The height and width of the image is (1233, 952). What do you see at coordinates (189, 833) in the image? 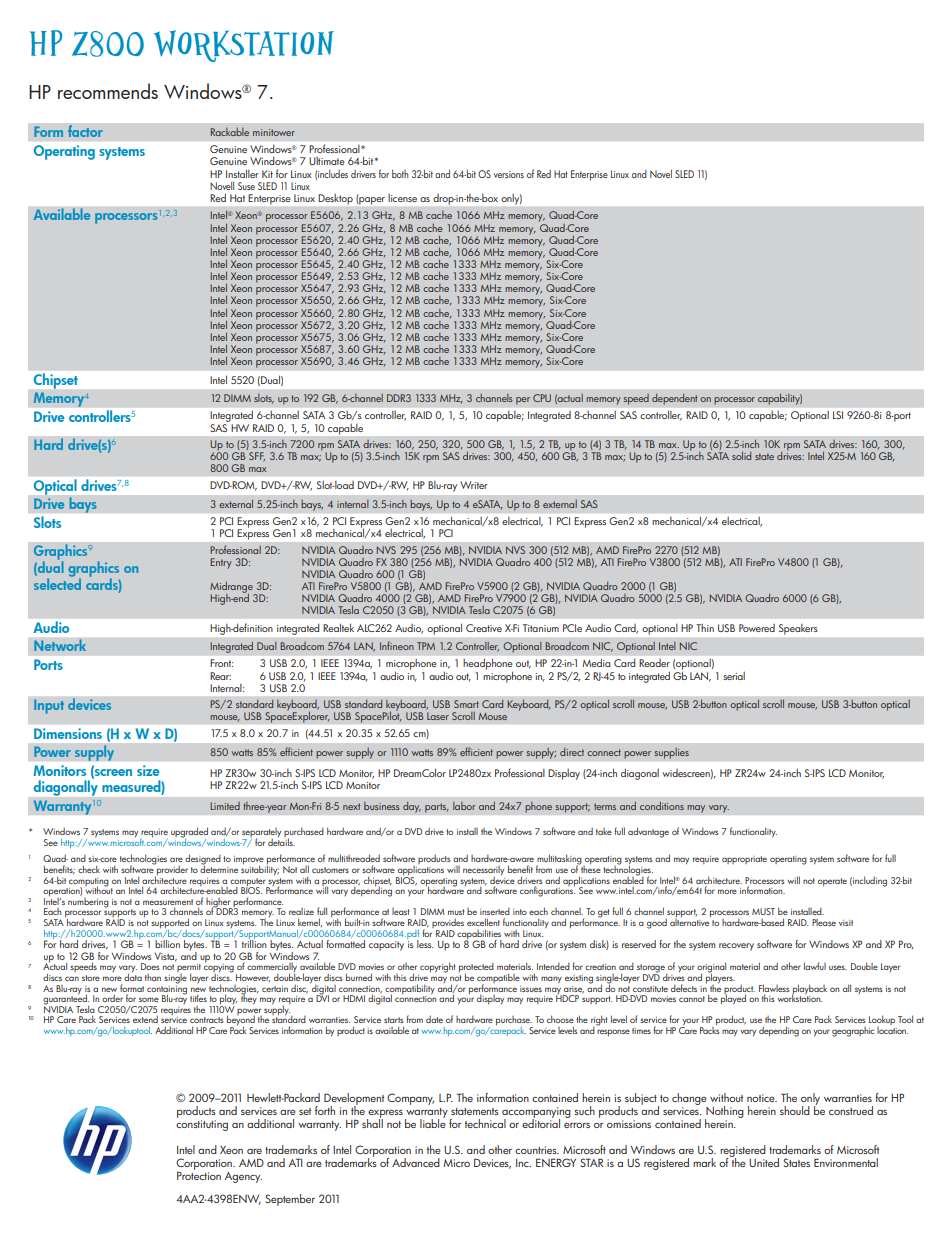
I see `upgraded` at bounding box center [189, 833].
